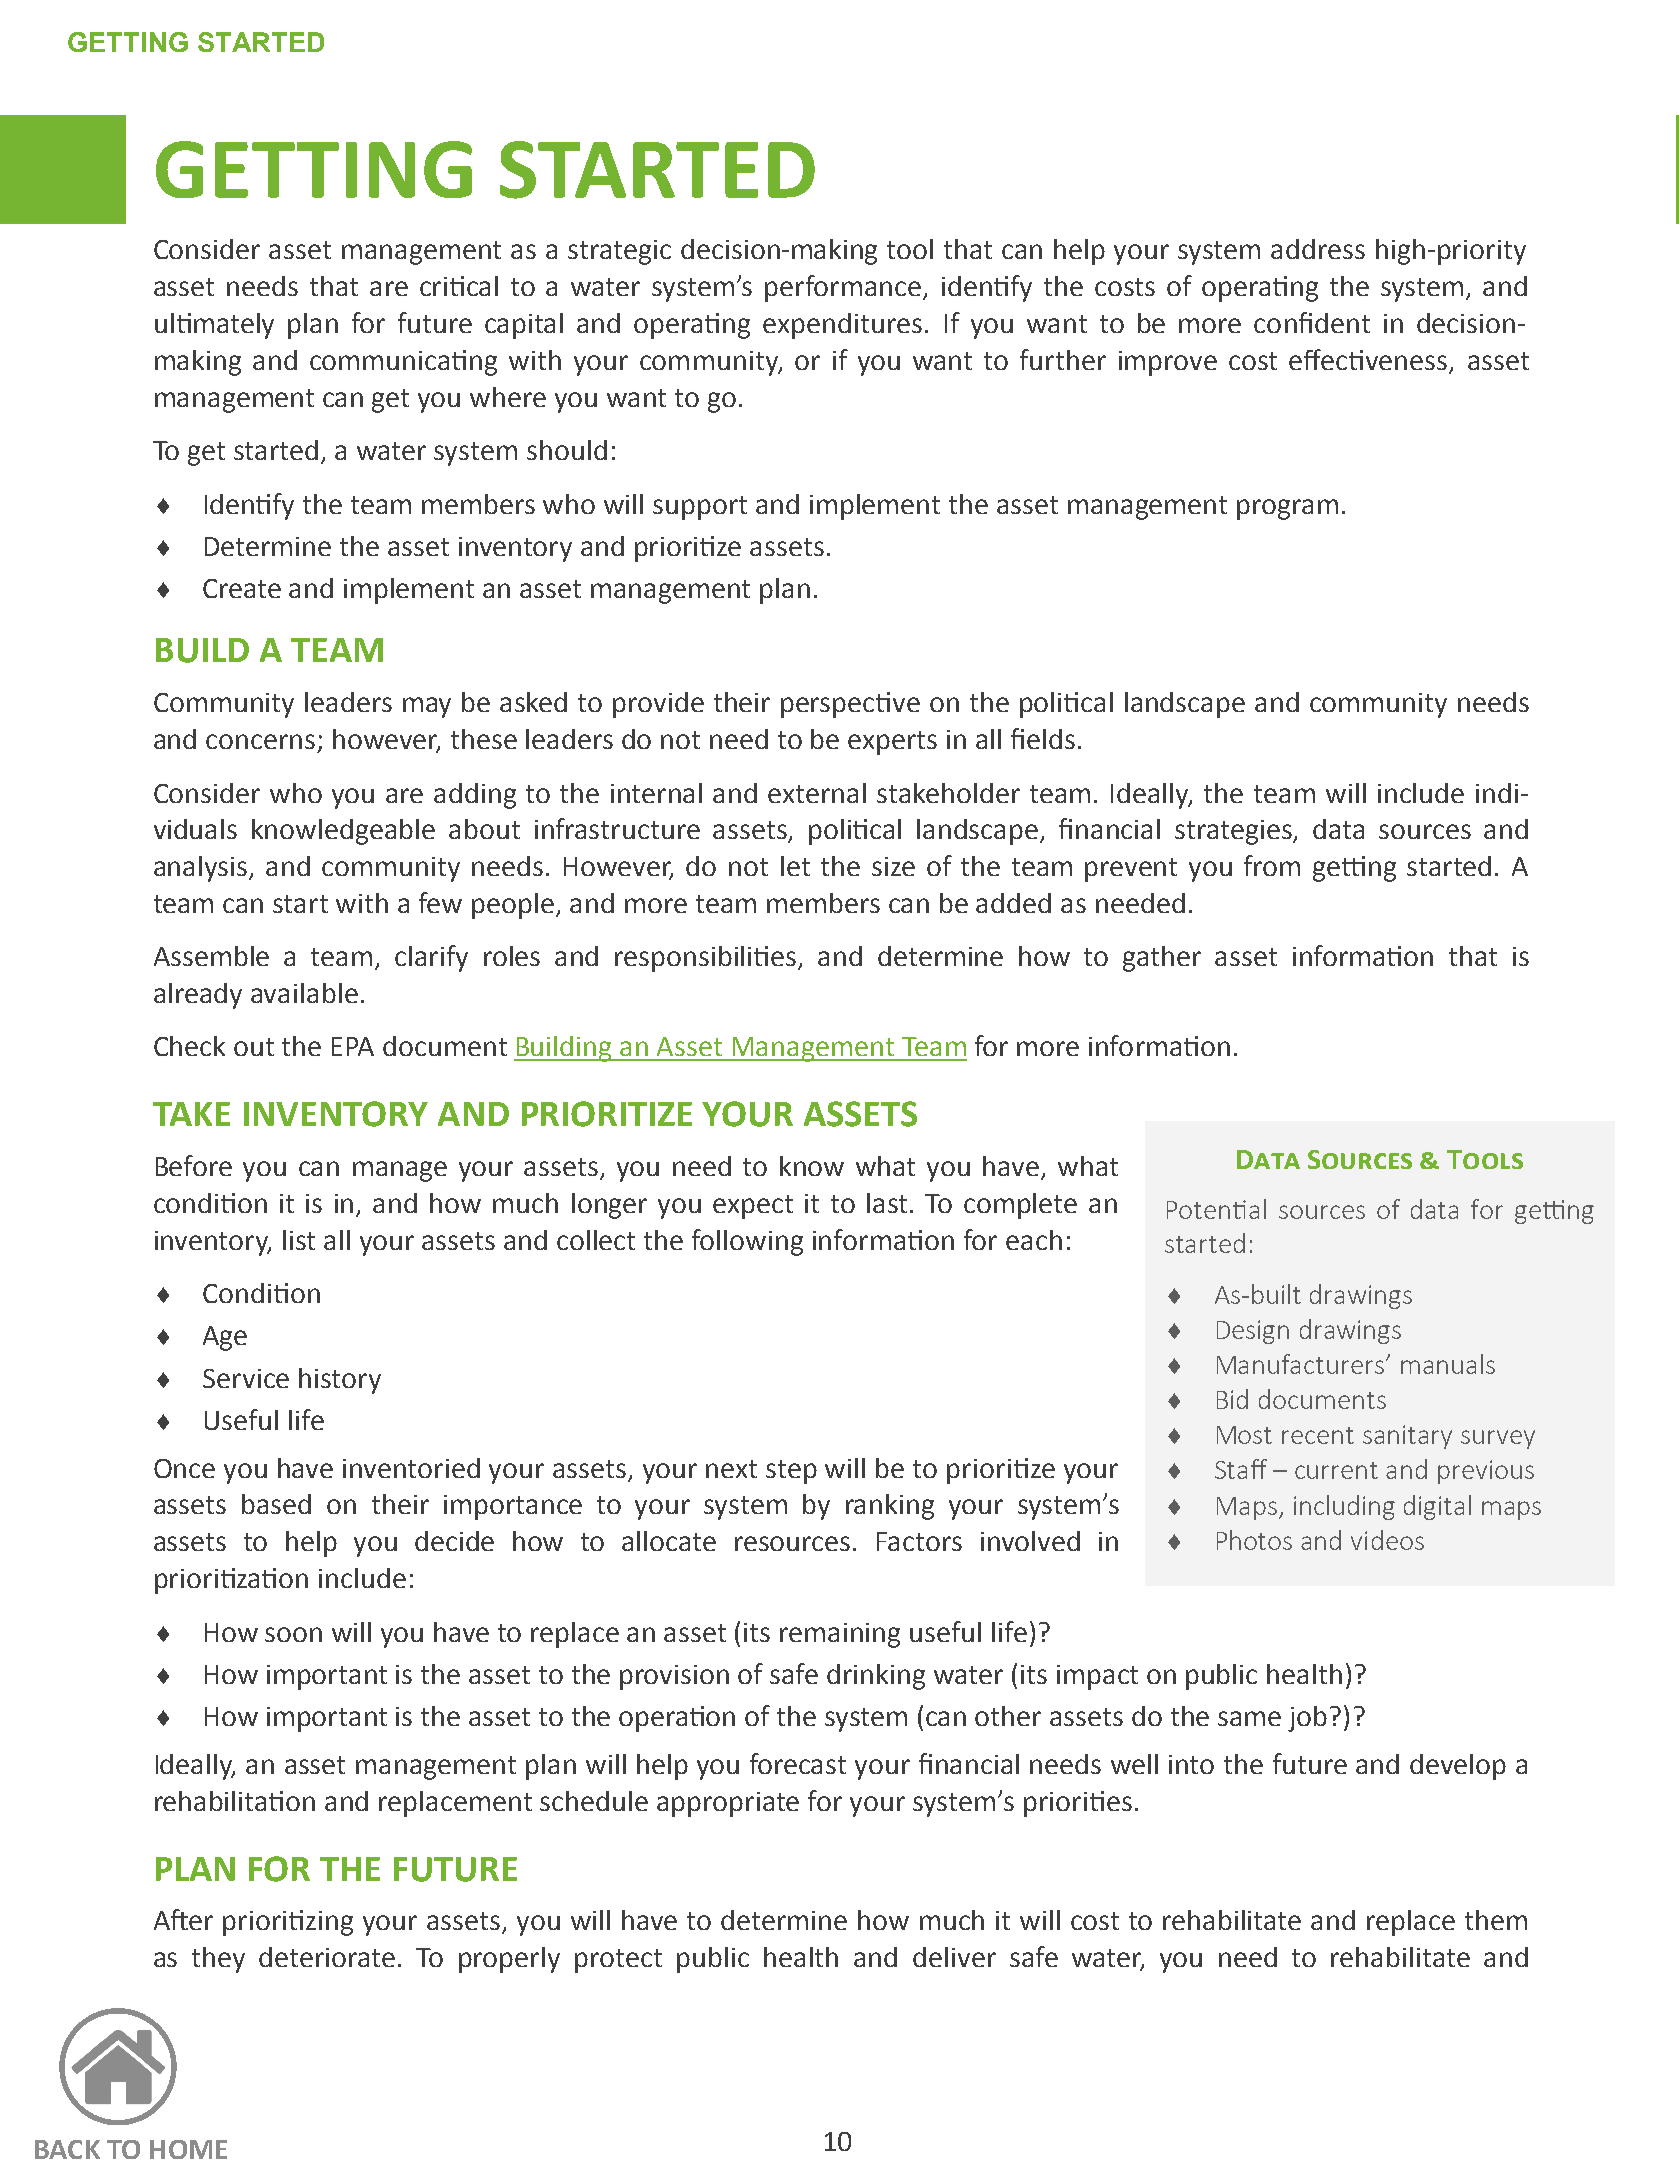  Describe the element at coordinates (194, 1165) in the document. I see `Before` at that location.
